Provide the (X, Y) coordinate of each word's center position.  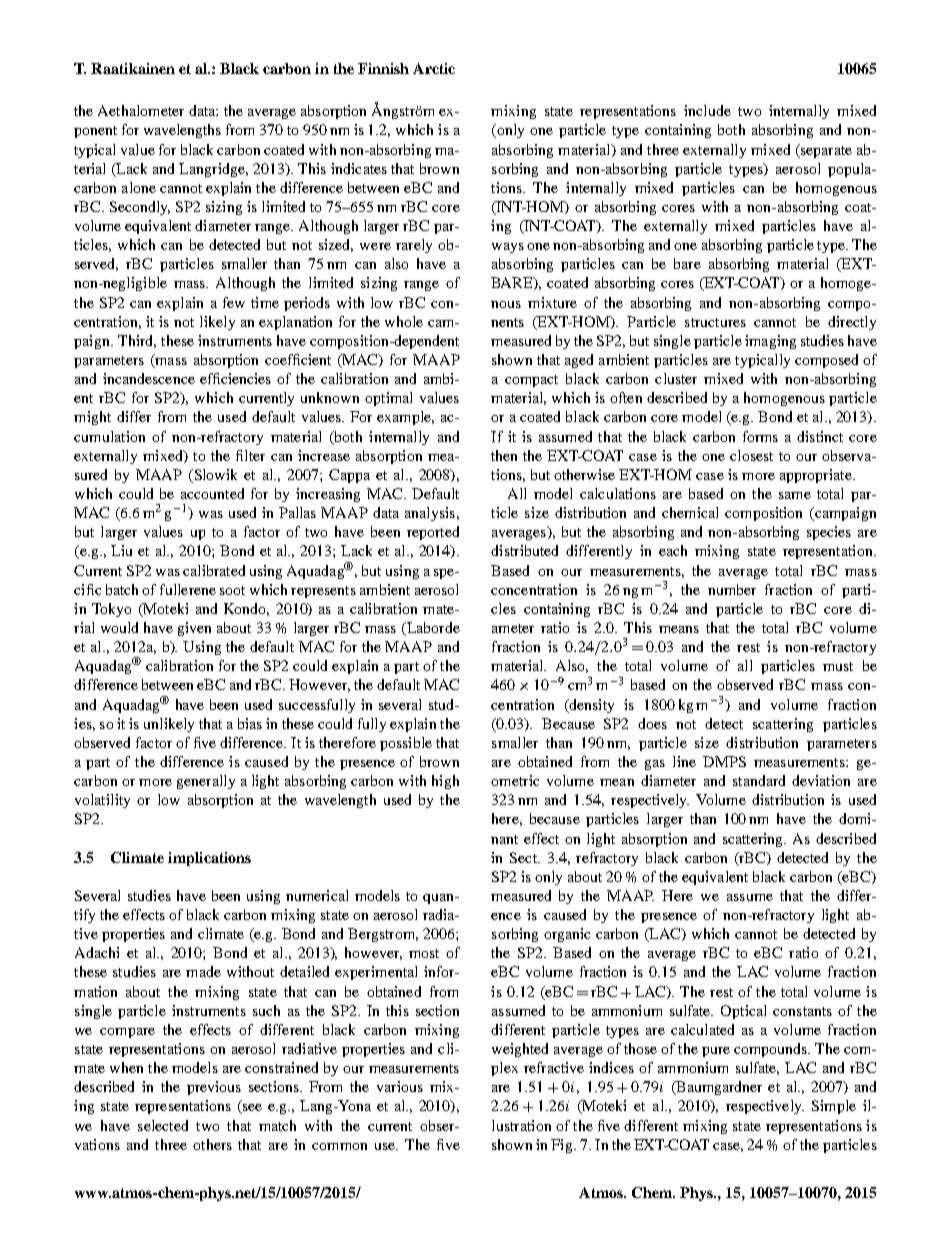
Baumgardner (718, 1088)
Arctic (434, 68)
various (400, 1086)
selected (163, 1125)
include (707, 110)
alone (139, 187)
